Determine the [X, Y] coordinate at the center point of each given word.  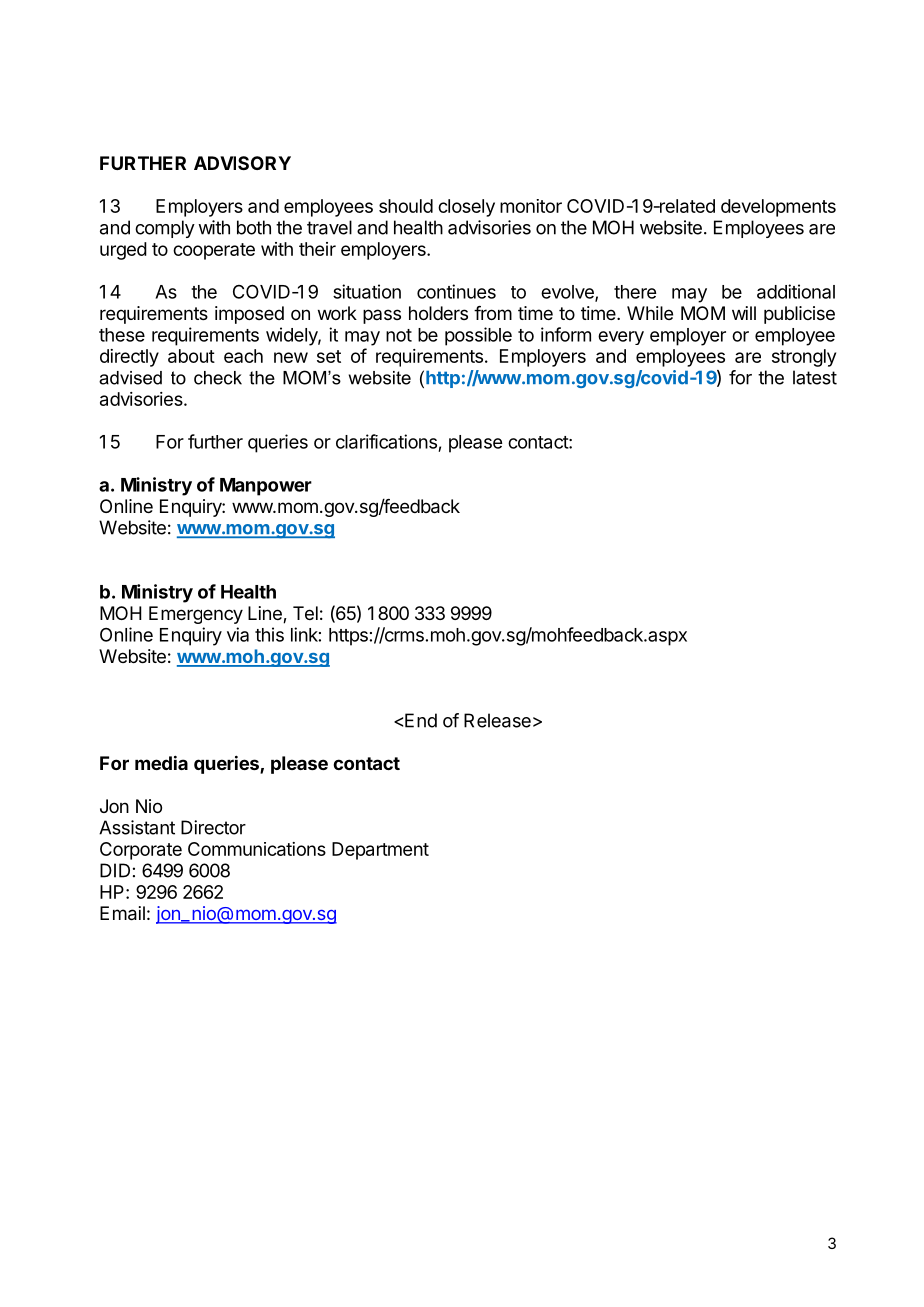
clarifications [386, 441]
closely [466, 208]
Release [497, 720]
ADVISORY [242, 163]
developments [778, 208]
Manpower [266, 487]
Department [380, 851]
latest [815, 377]
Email [122, 913]
